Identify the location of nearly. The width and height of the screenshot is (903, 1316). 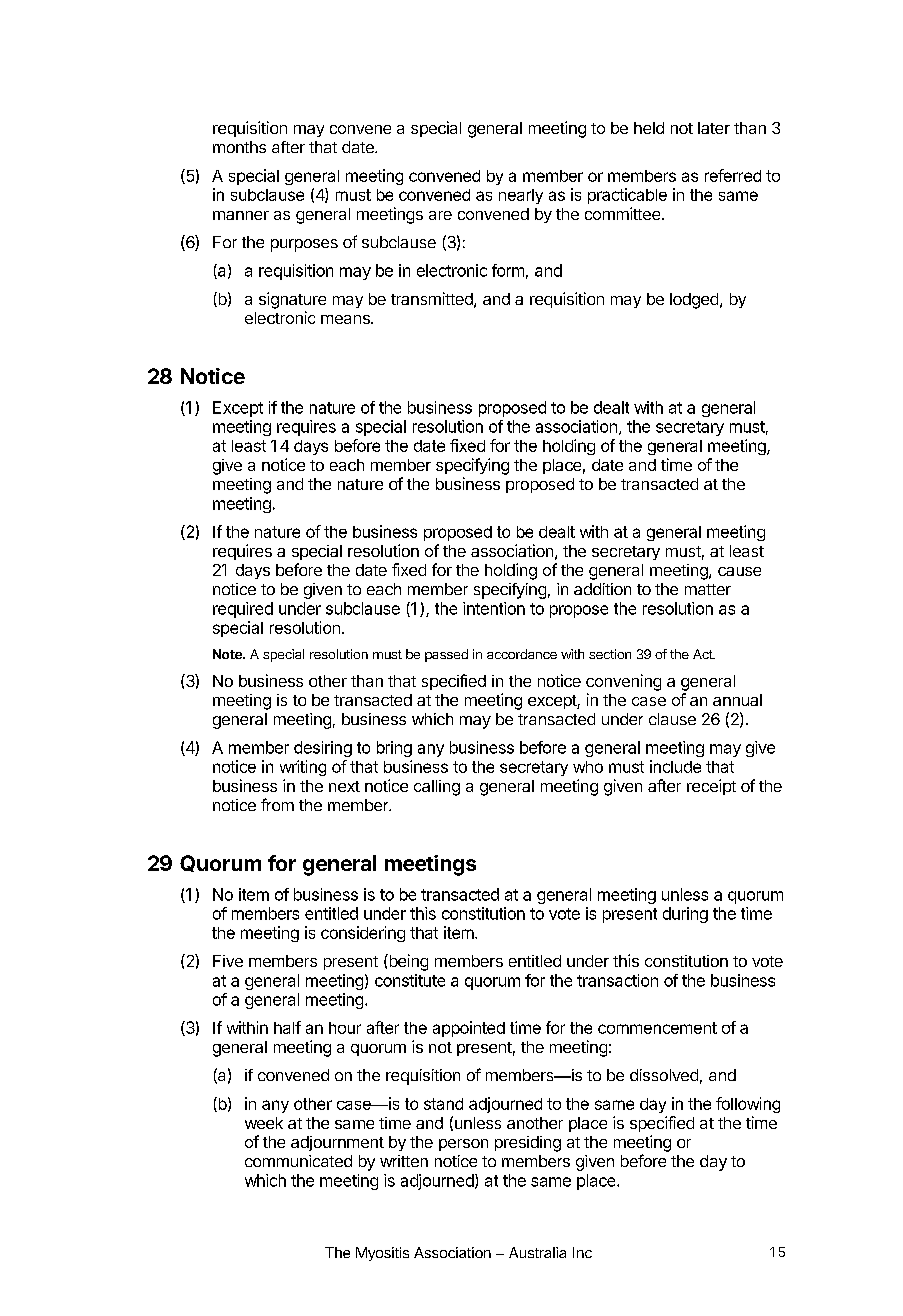
(521, 196).
